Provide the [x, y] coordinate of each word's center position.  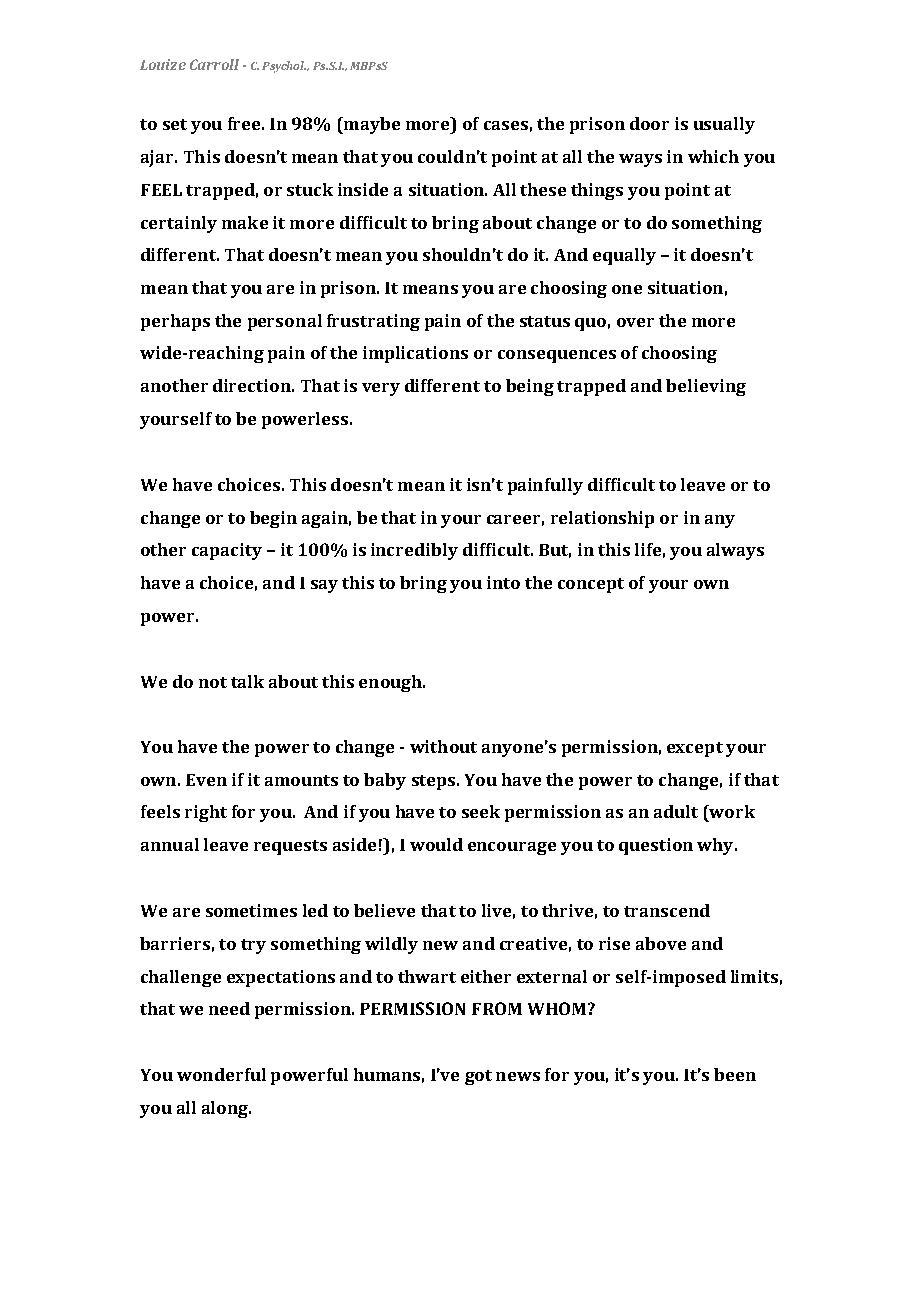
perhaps [175, 322]
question [656, 846]
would [436, 844]
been [735, 1074]
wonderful [221, 1074]
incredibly [414, 551]
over [635, 322]
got [478, 1077]
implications [415, 354]
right [206, 813]
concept [591, 585]
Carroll [214, 64]
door [649, 123]
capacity [227, 551]
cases [506, 125]
